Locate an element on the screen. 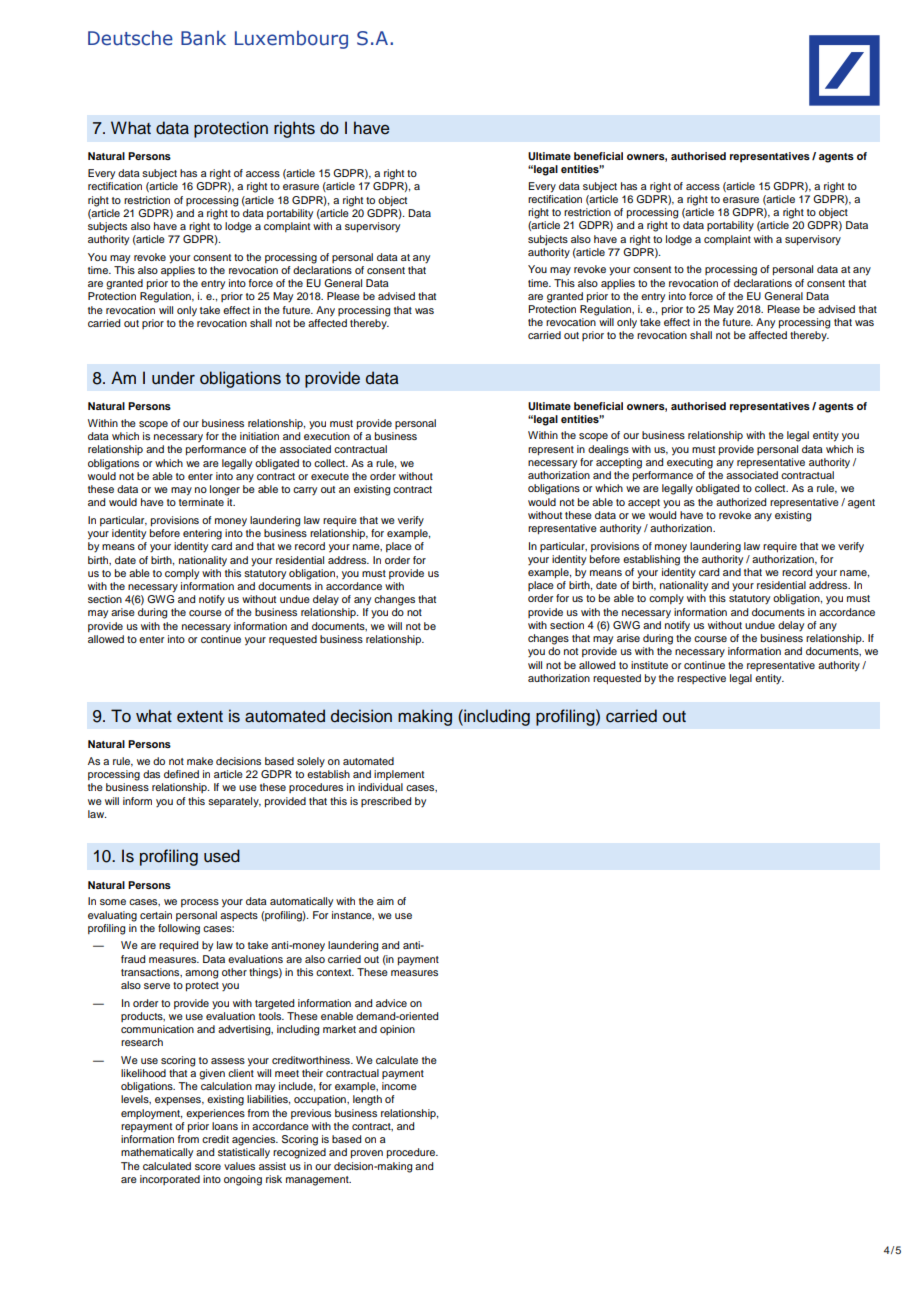  institute is located at coordinates (649, 665).
